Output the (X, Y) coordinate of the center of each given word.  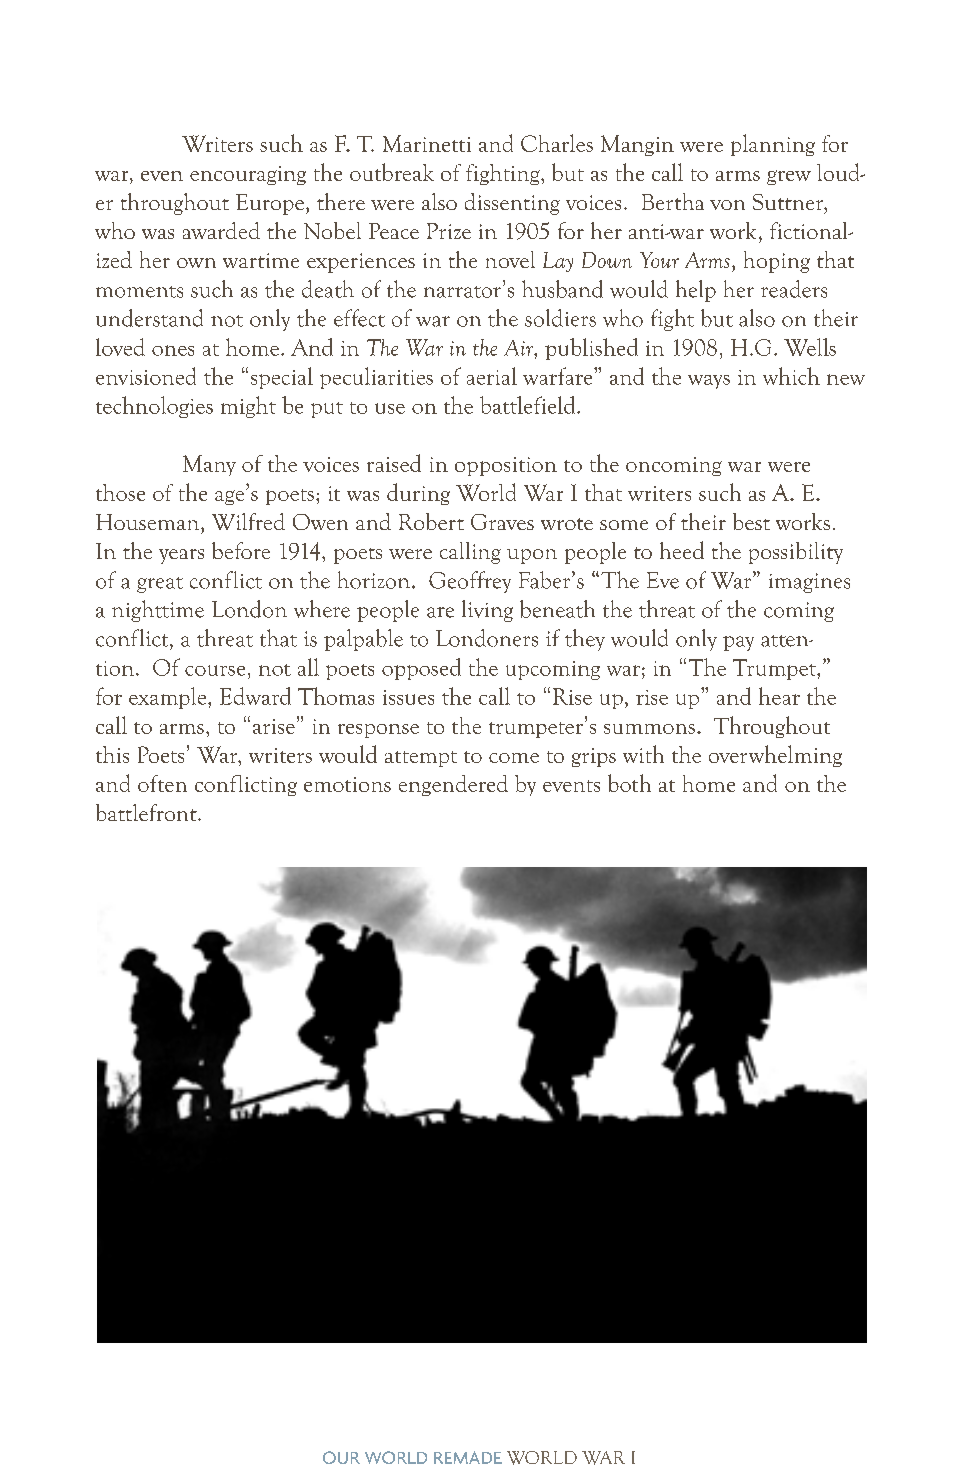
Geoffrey (470, 582)
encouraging (248, 175)
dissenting (512, 204)
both (629, 783)
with (643, 754)
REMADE (468, 1457)
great (160, 585)
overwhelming (775, 756)
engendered (453, 785)
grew (789, 177)
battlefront (147, 812)
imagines (809, 583)
